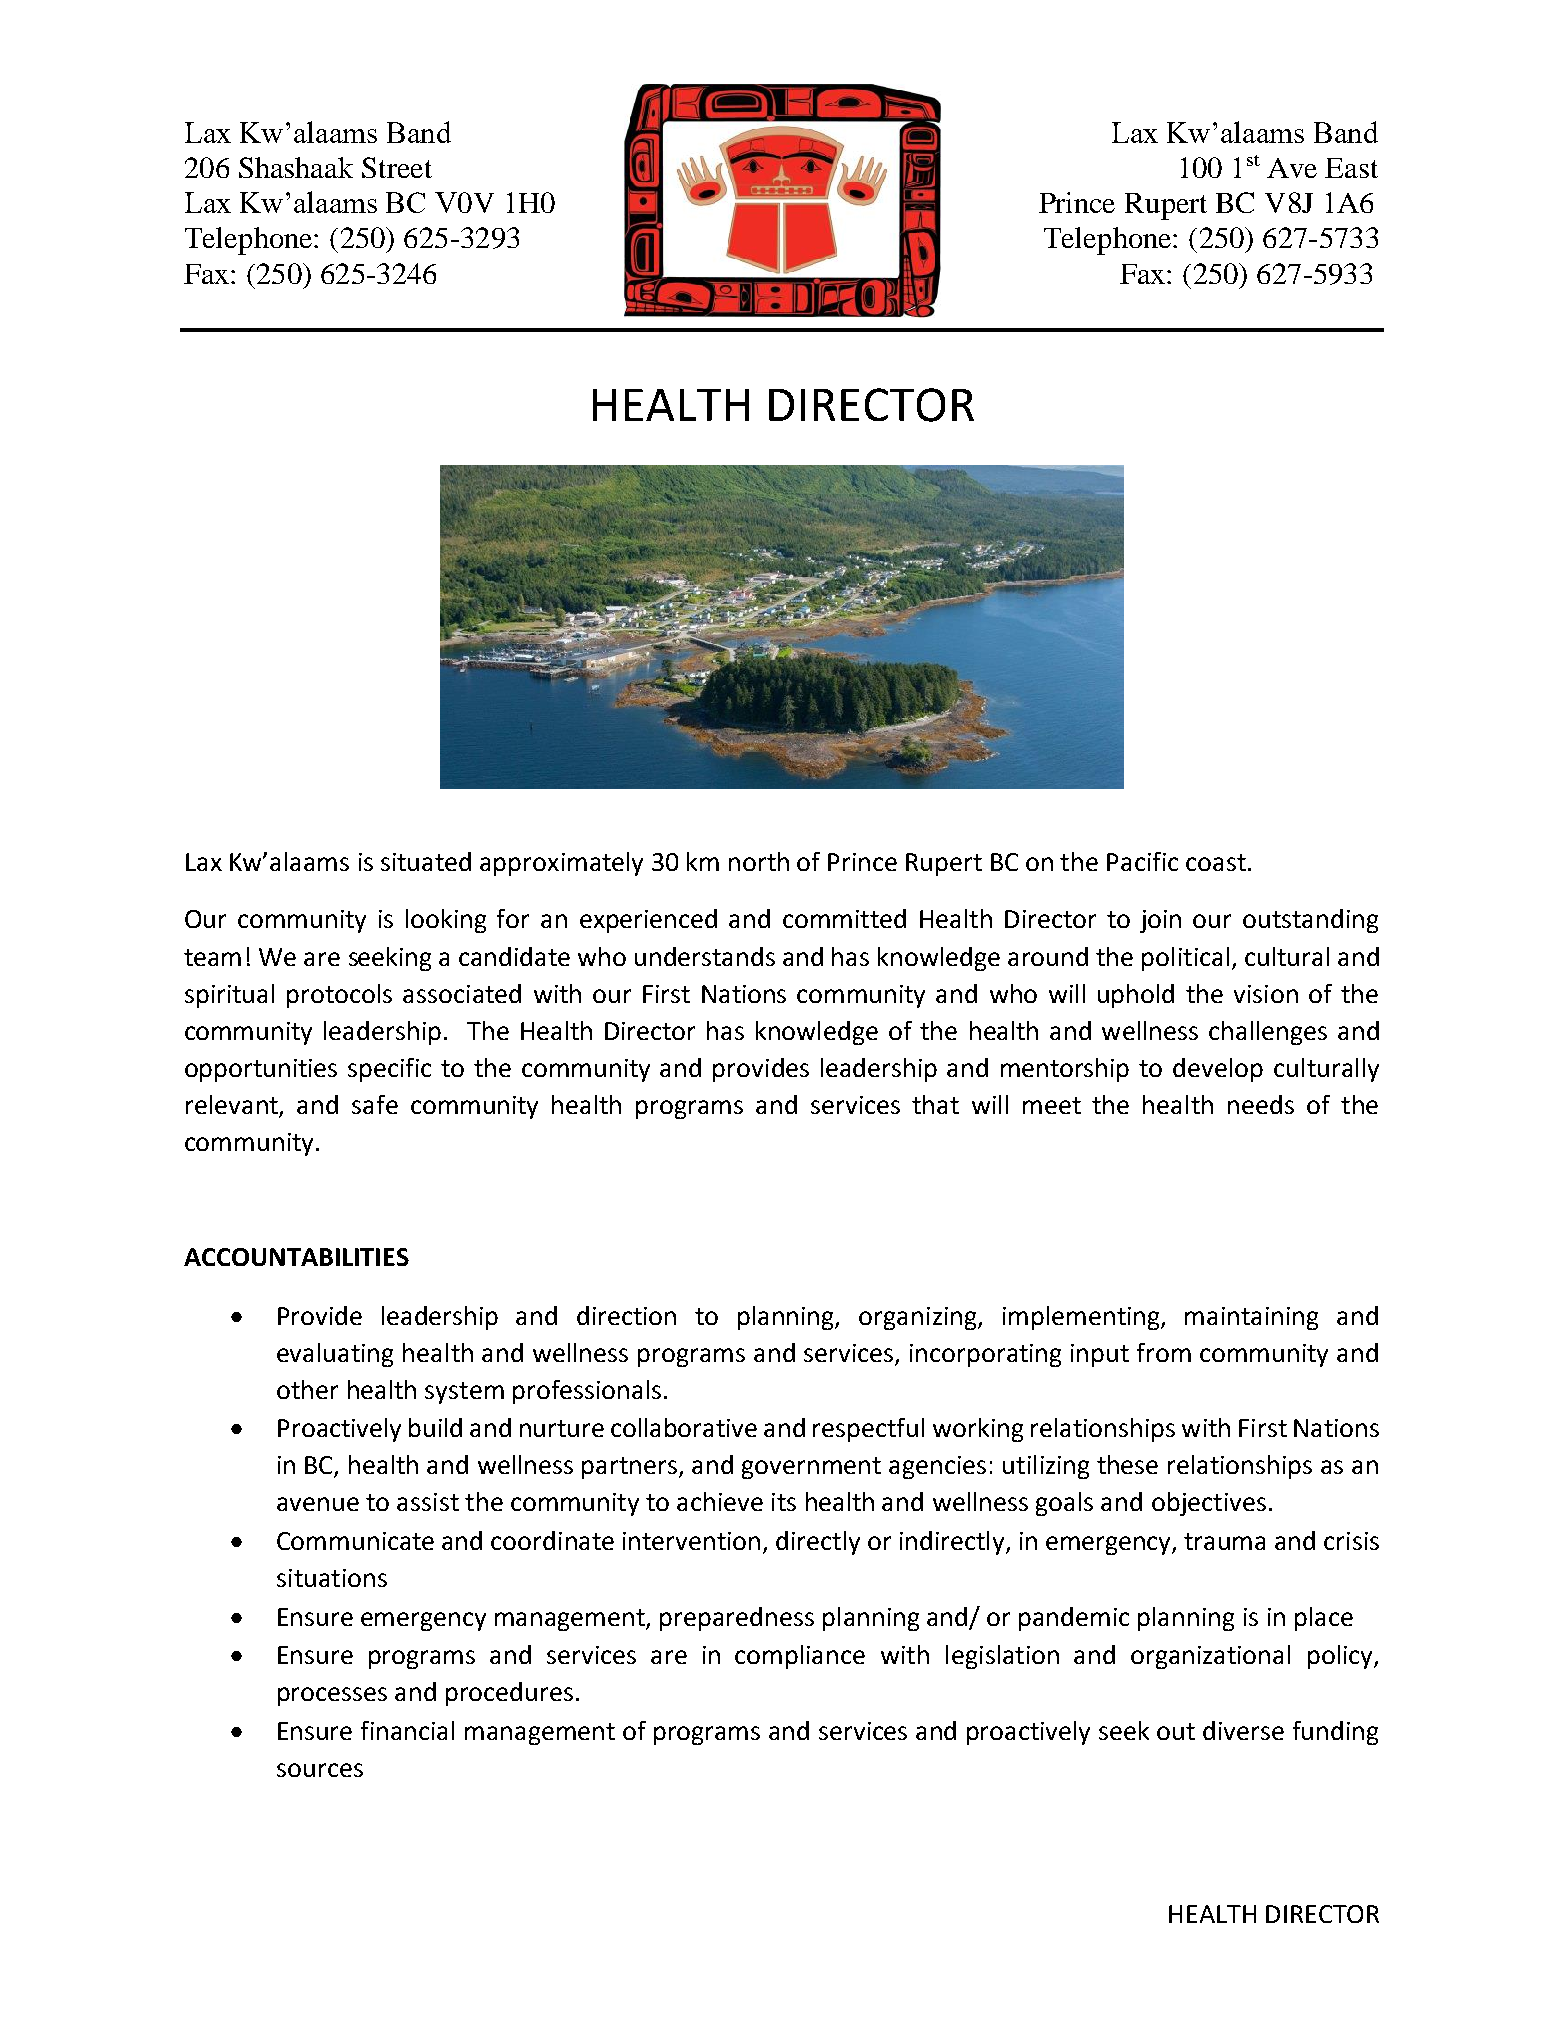 The height and width of the screenshot is (2024, 1564). Describe the element at coordinates (1185, 959) in the screenshot. I see `political` at that location.
